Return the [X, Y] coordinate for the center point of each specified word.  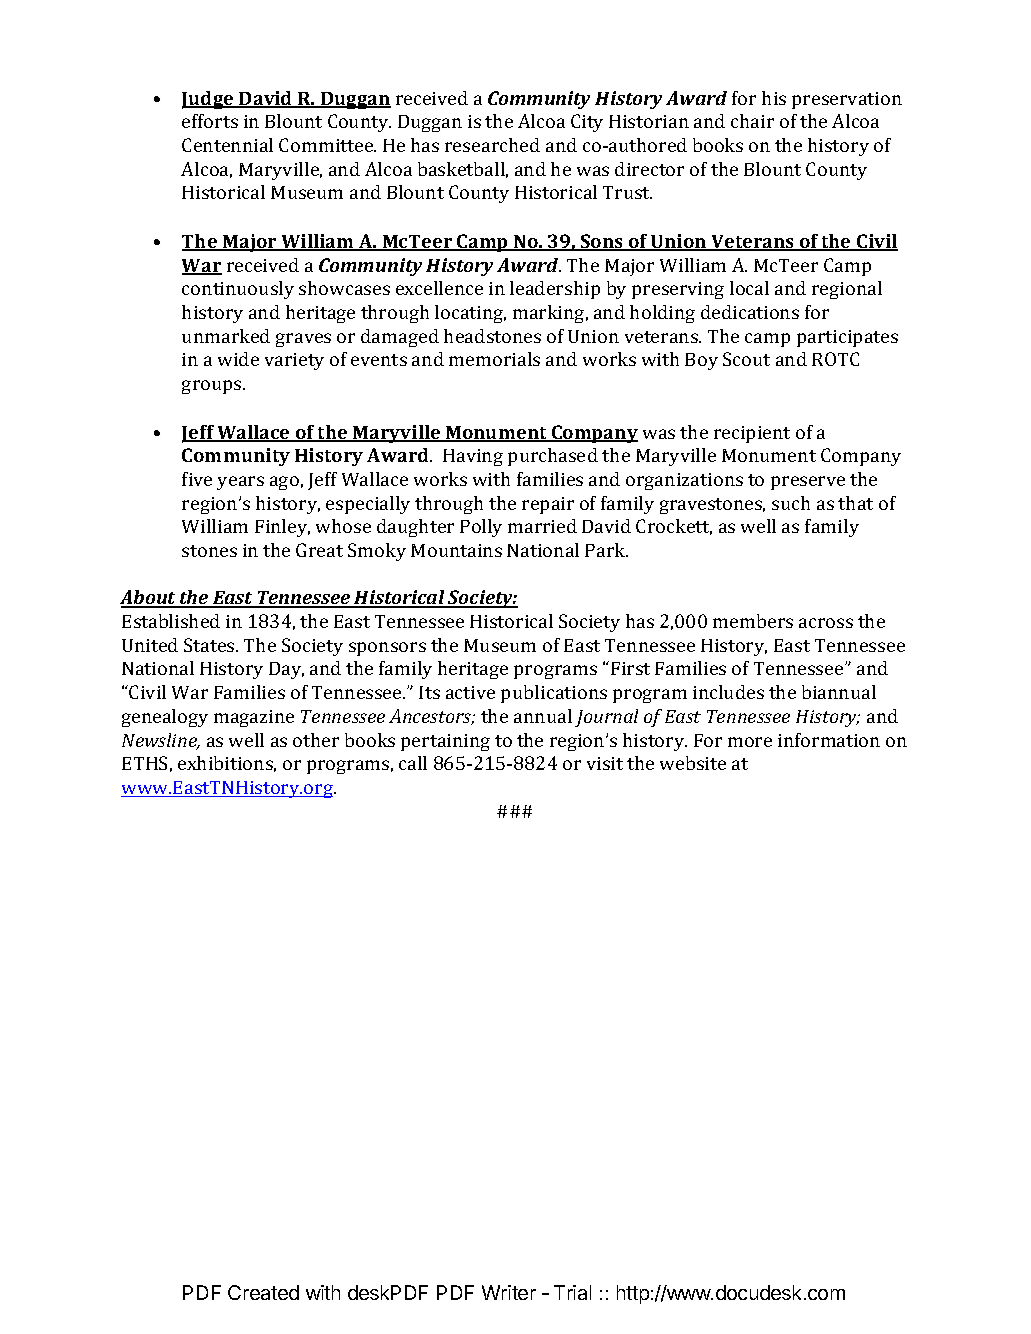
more [750, 742]
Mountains [456, 550]
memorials [494, 359]
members [753, 621]
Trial [572, 1292]
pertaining [445, 742]
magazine [254, 718]
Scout [746, 359]
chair [752, 121]
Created [263, 1292]
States [210, 645]
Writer [509, 1292]
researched [492, 145]
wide [238, 359]
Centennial [227, 145]
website [693, 763]
